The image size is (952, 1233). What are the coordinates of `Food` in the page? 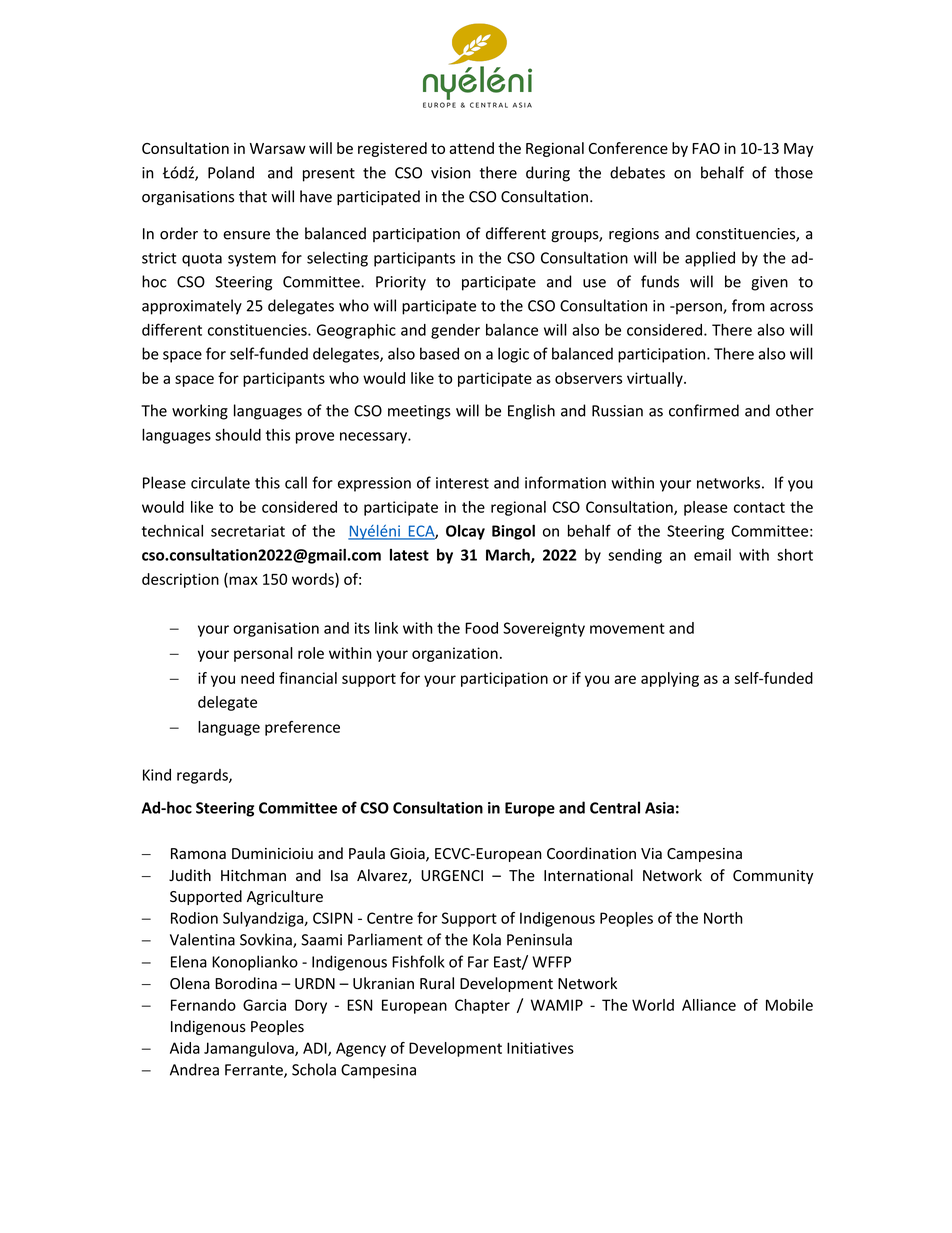 It's located at (481, 628).
